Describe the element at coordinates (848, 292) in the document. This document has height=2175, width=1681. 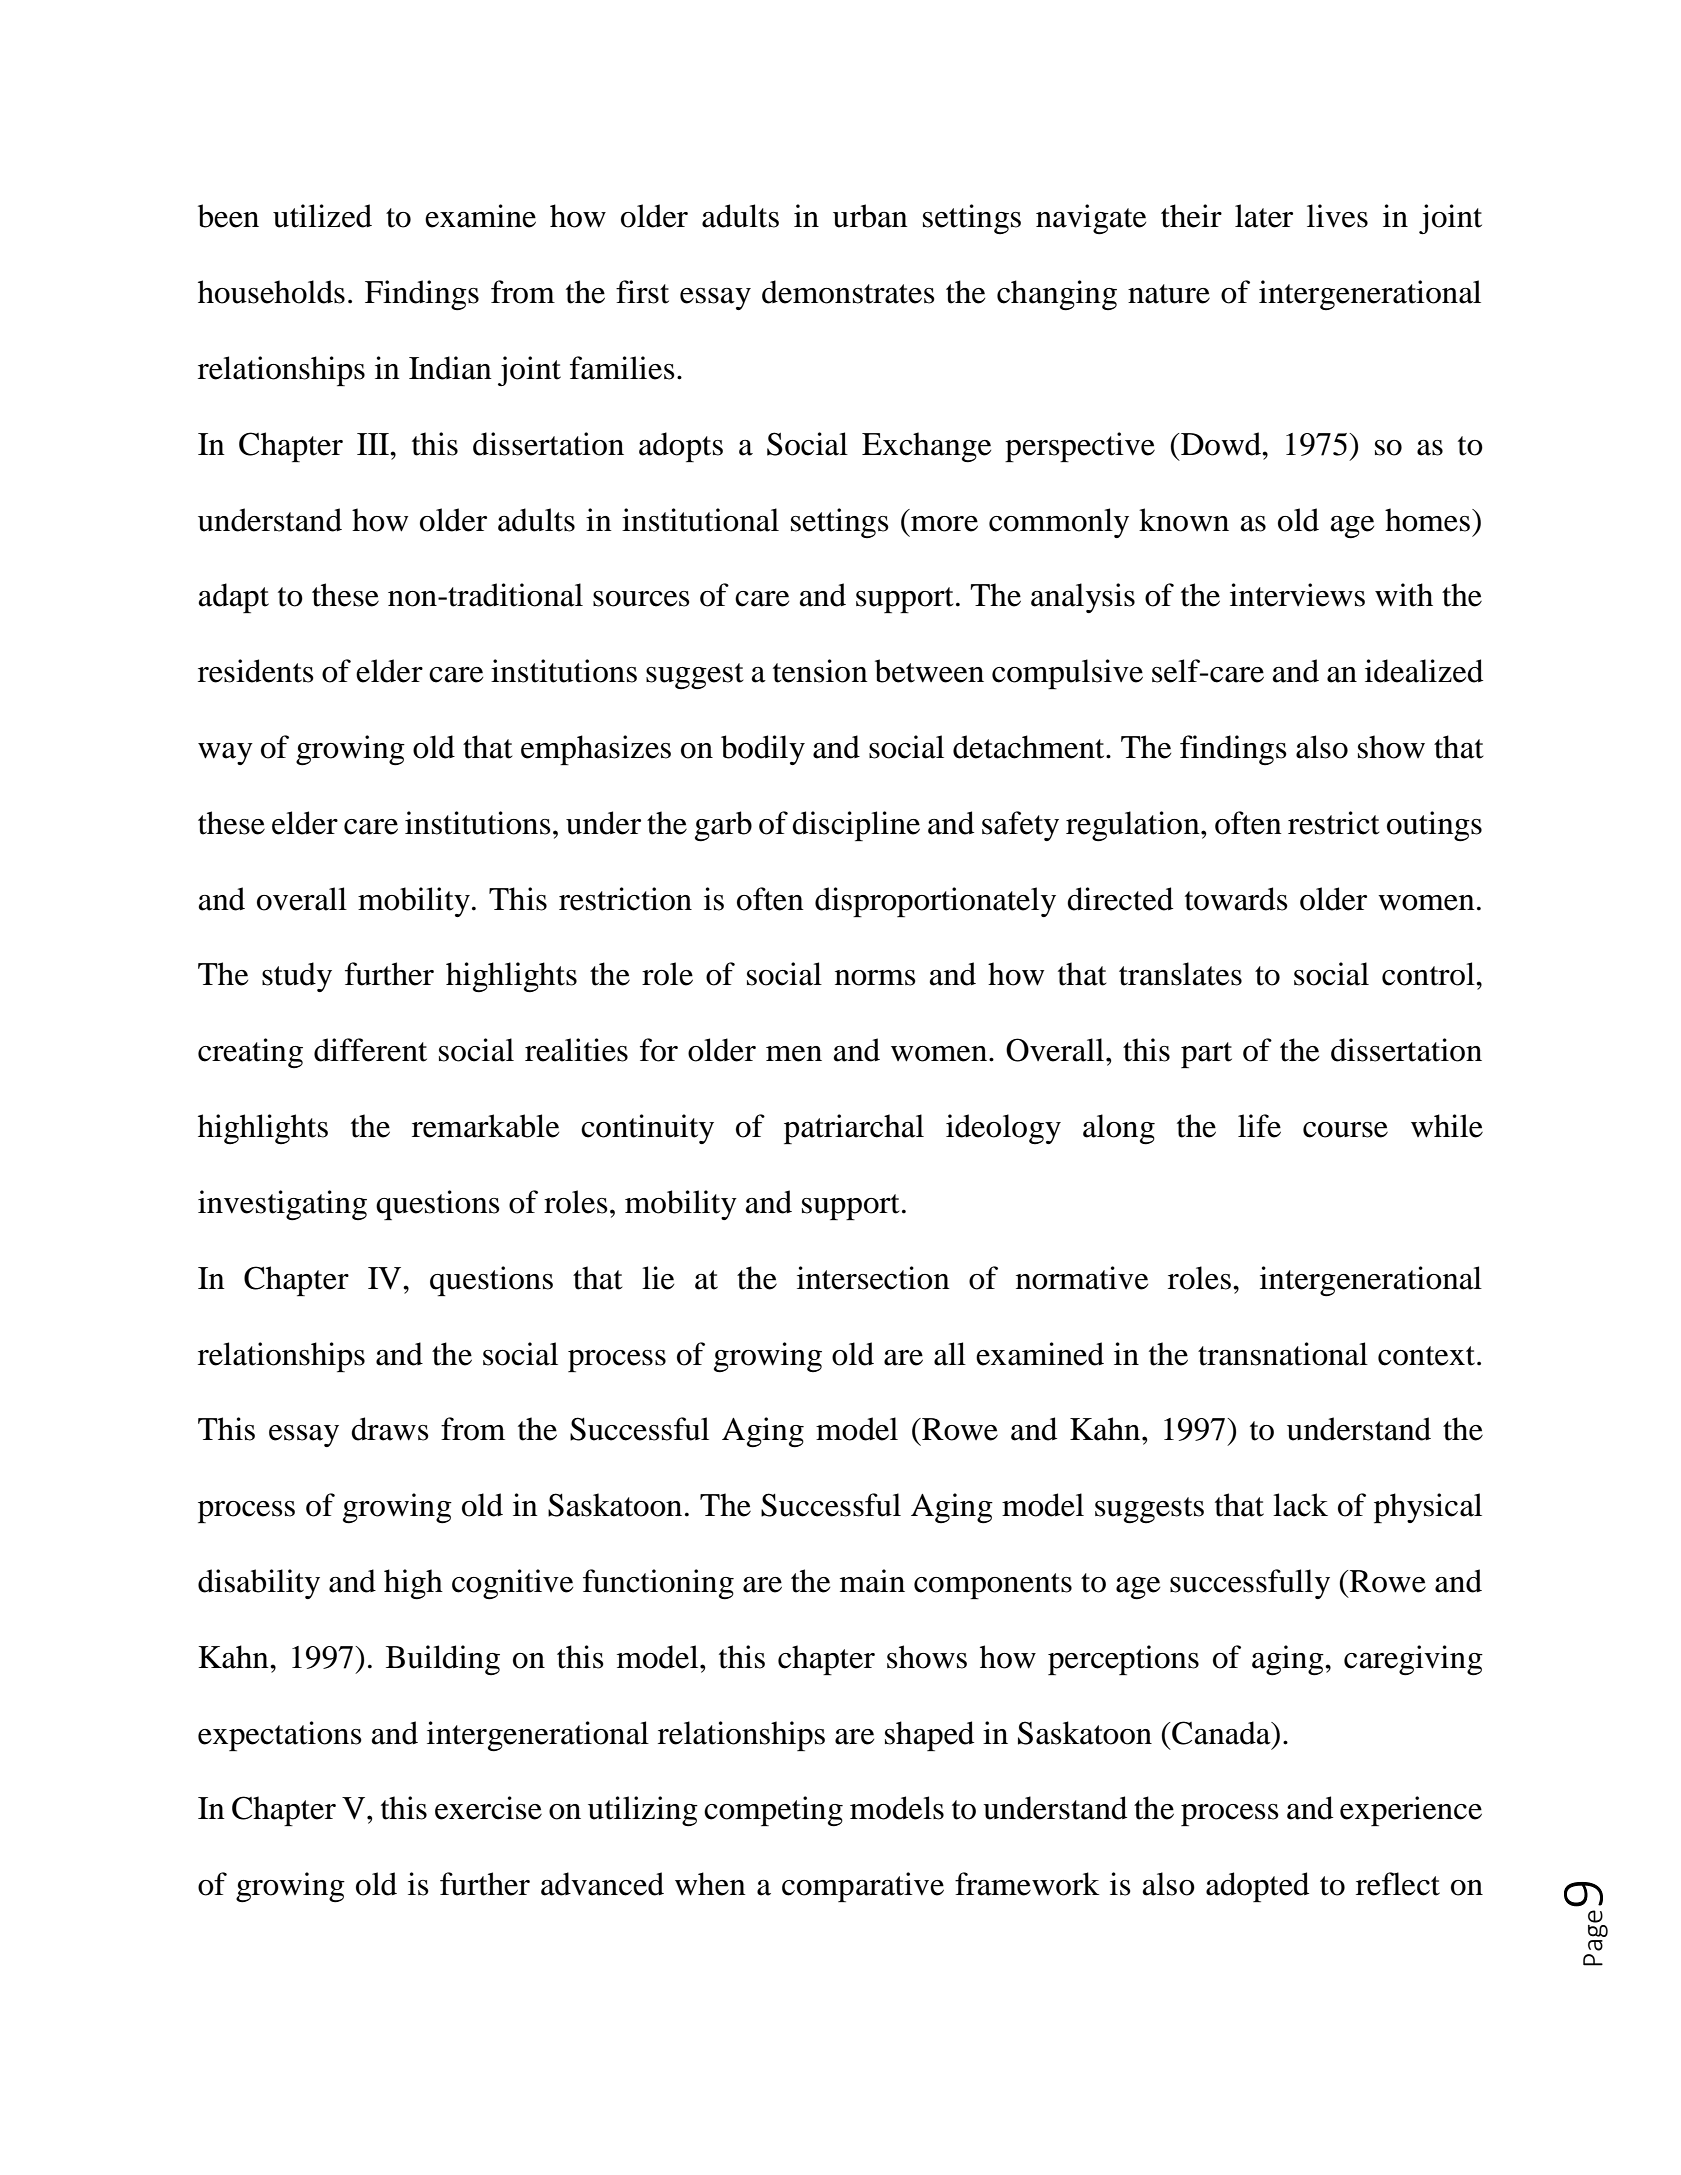
I see `demonstrates` at that location.
